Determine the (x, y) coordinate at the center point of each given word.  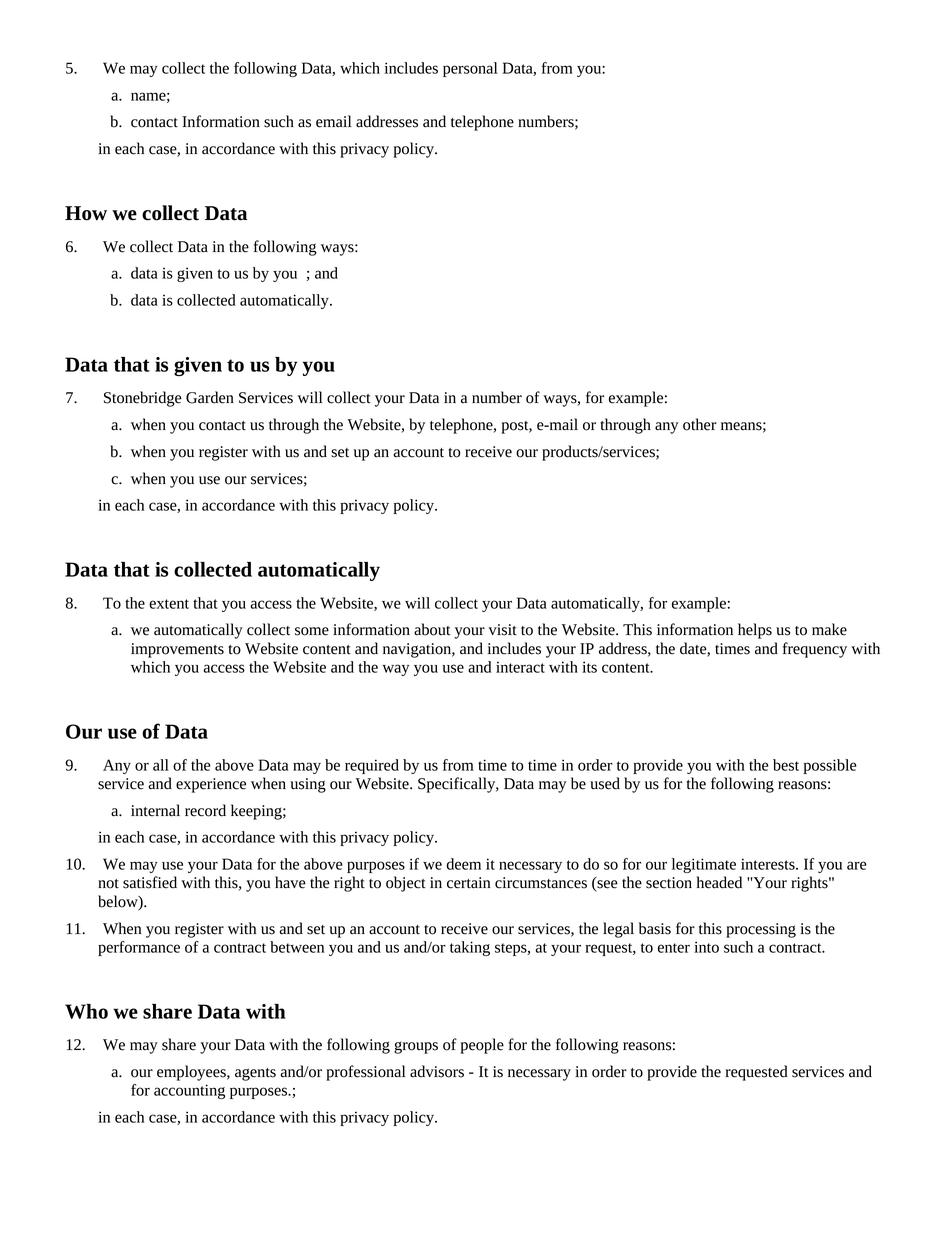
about (432, 629)
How (86, 213)
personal (470, 69)
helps (755, 631)
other (700, 424)
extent (169, 604)
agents (255, 1074)
